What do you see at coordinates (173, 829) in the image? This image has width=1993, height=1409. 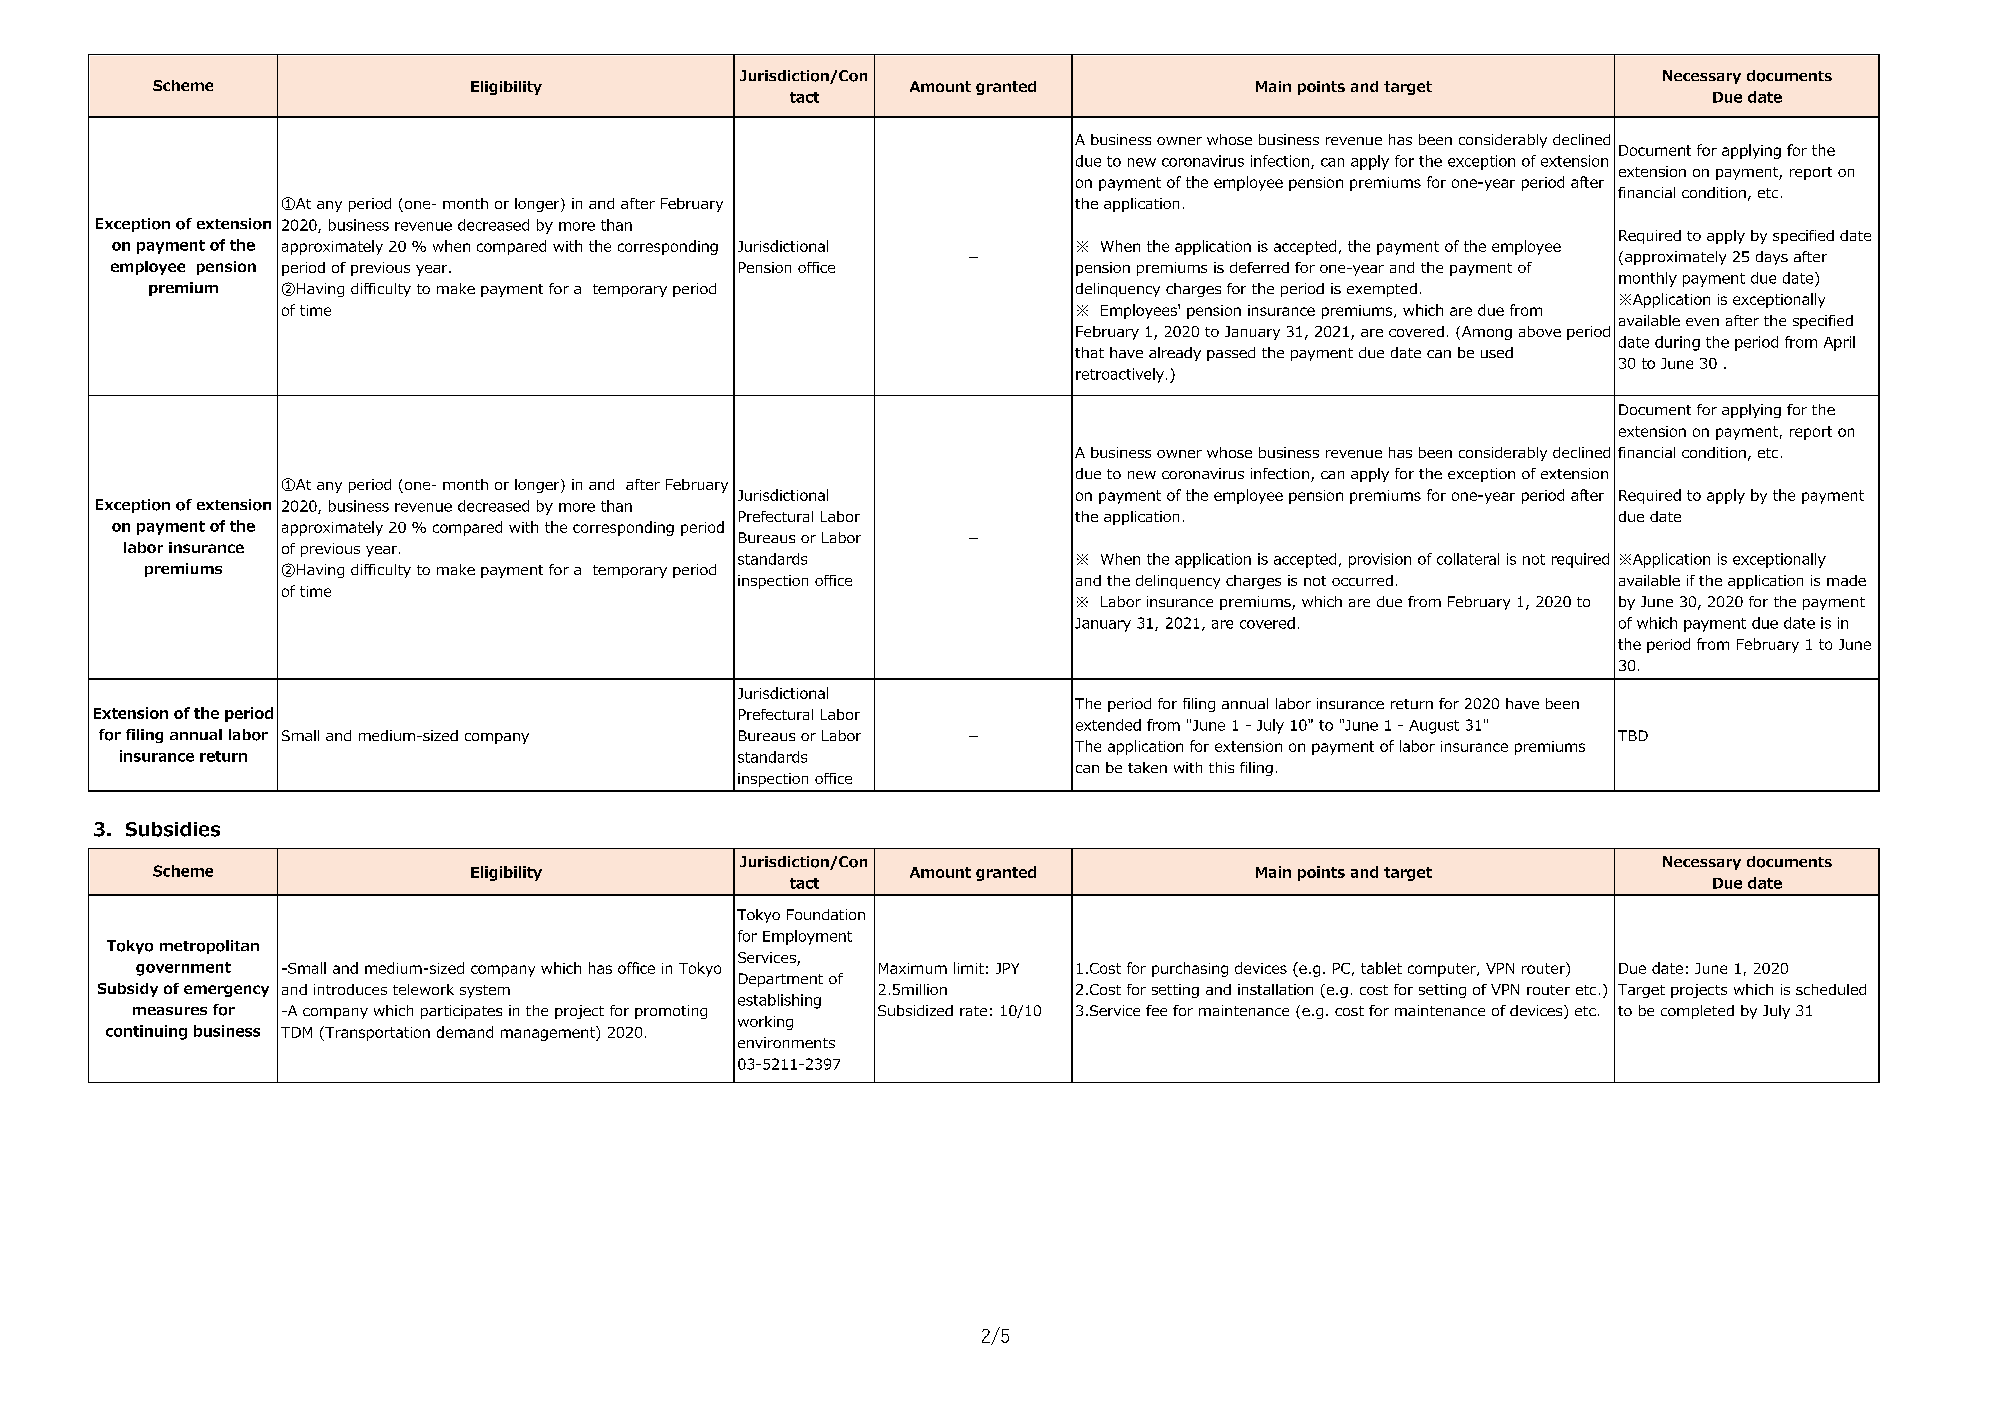 I see `Subsidies` at bounding box center [173, 829].
